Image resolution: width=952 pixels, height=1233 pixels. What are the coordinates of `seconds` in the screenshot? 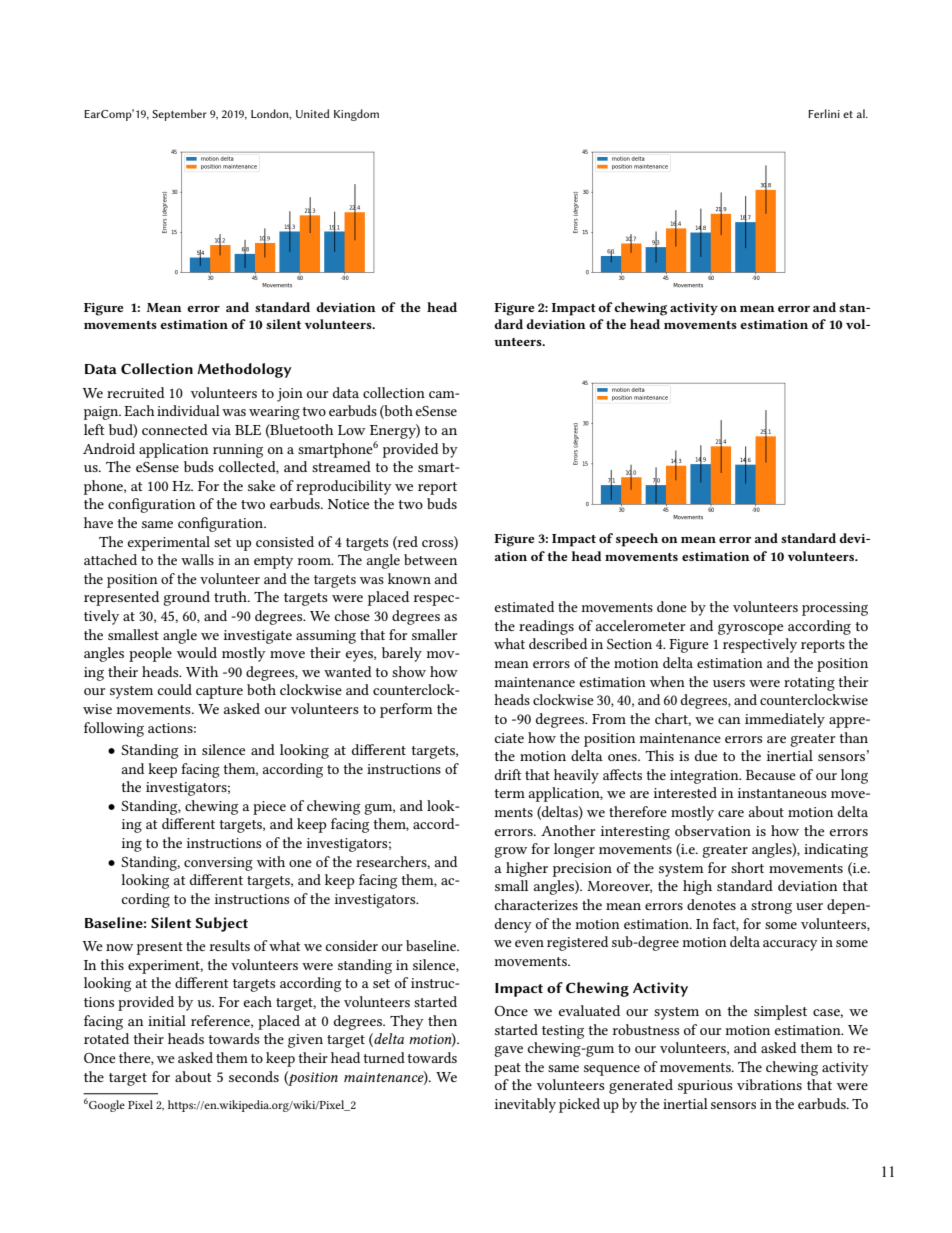 It's located at (254, 1076).
